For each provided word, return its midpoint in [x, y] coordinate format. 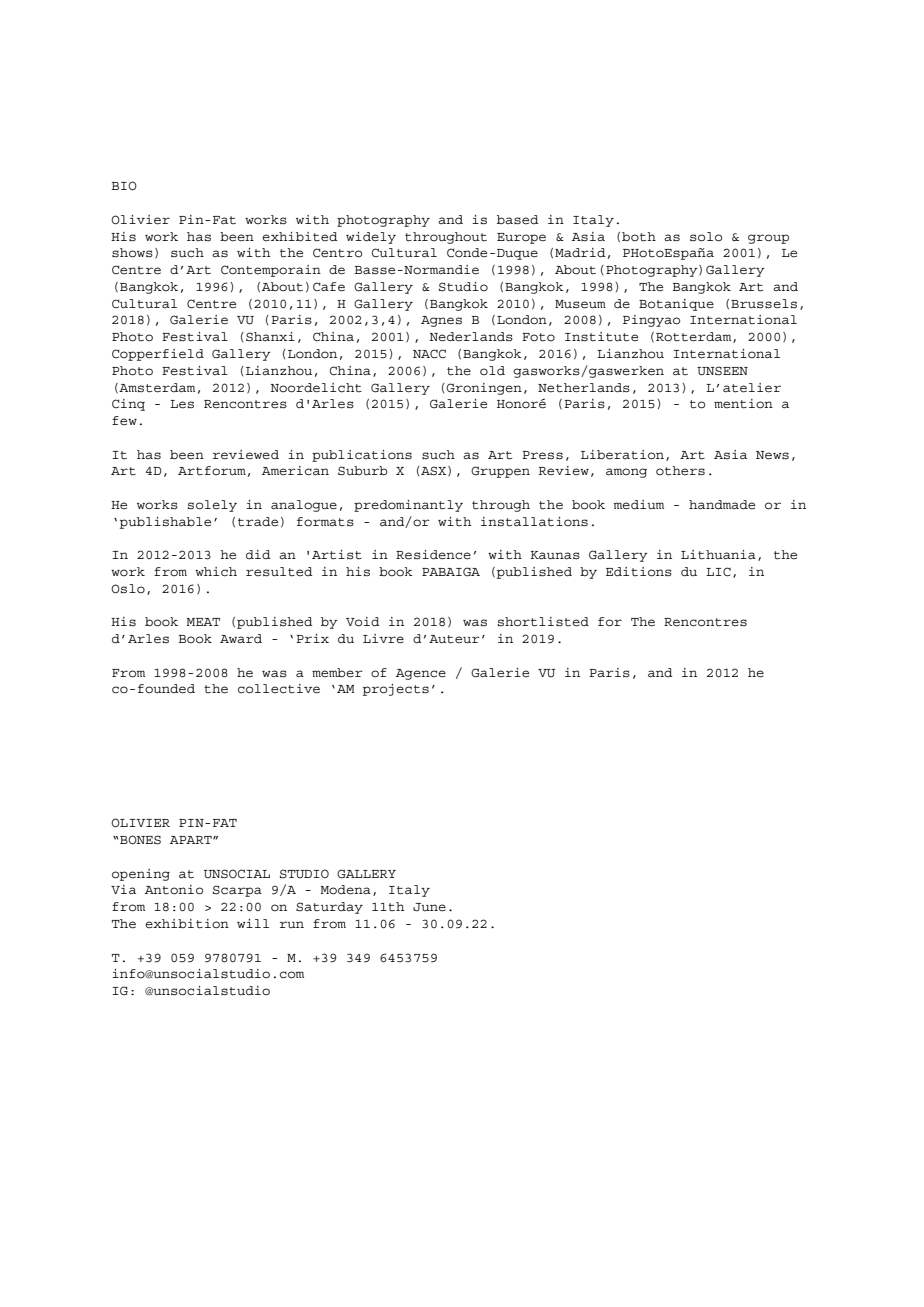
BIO [124, 186]
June [429, 907]
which [216, 572]
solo [706, 237]
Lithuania [718, 555]
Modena [346, 890]
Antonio [174, 890]
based [517, 220]
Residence [433, 555]
